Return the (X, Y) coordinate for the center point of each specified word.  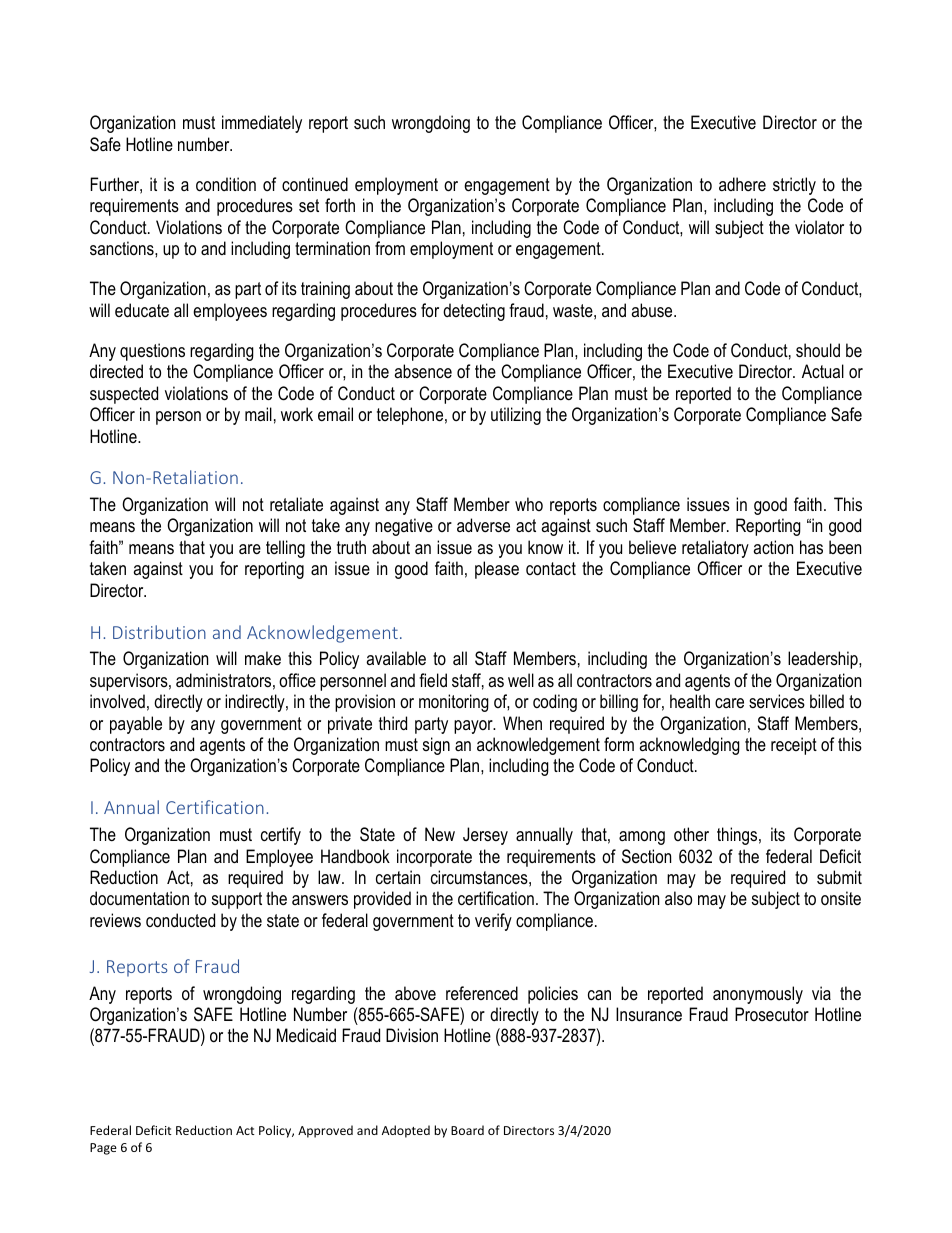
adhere (742, 184)
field (433, 680)
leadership (824, 660)
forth (340, 205)
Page (103, 1149)
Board (467, 1130)
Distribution (159, 632)
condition (226, 184)
